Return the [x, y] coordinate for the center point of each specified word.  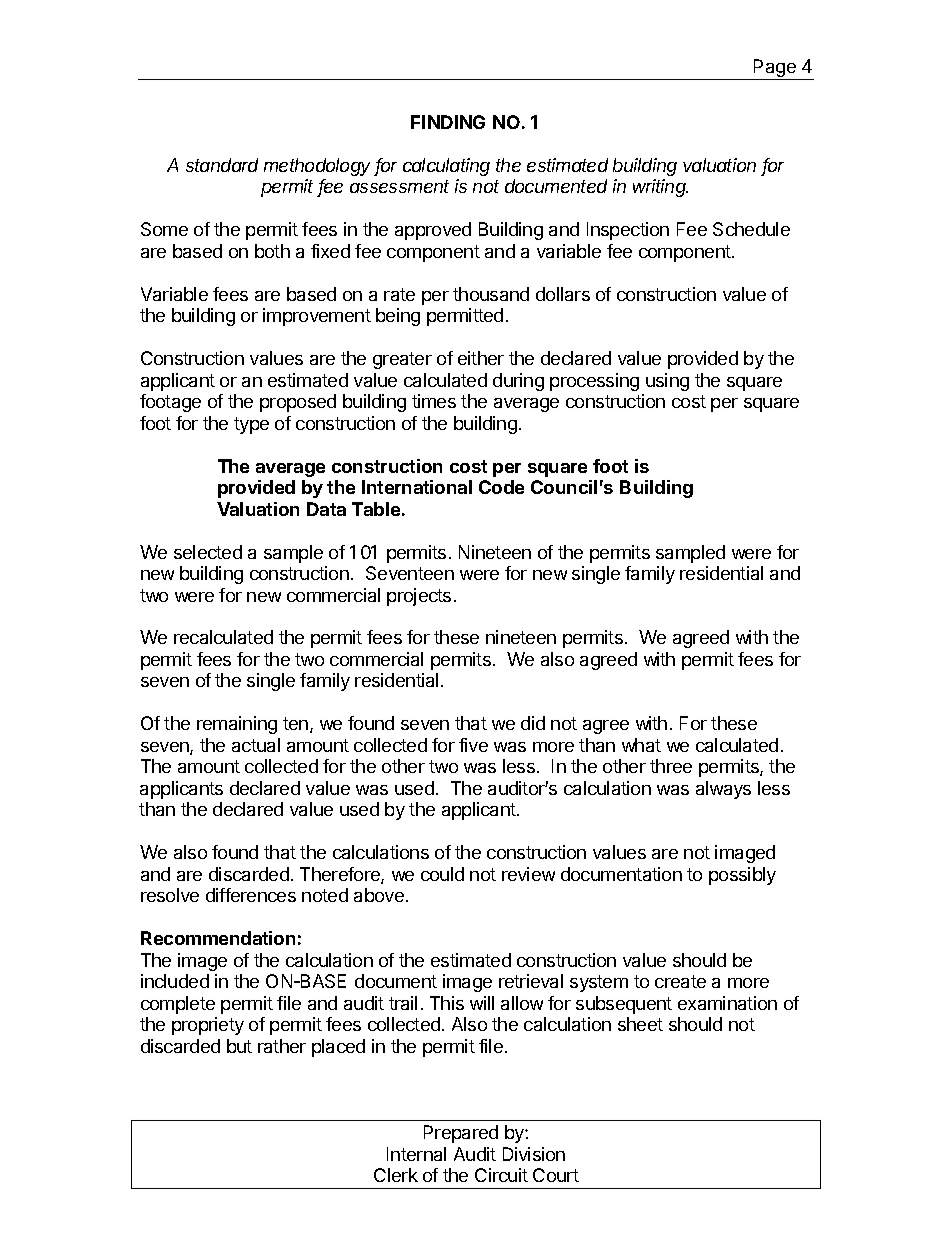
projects [419, 597]
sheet [640, 1024]
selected [208, 552]
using [667, 382]
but [239, 1046]
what [641, 745]
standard [222, 165]
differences [251, 895]
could [442, 874]
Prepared [461, 1134]
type [251, 425]
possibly [742, 876]
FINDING [448, 122]
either [481, 358]
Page [775, 69]
